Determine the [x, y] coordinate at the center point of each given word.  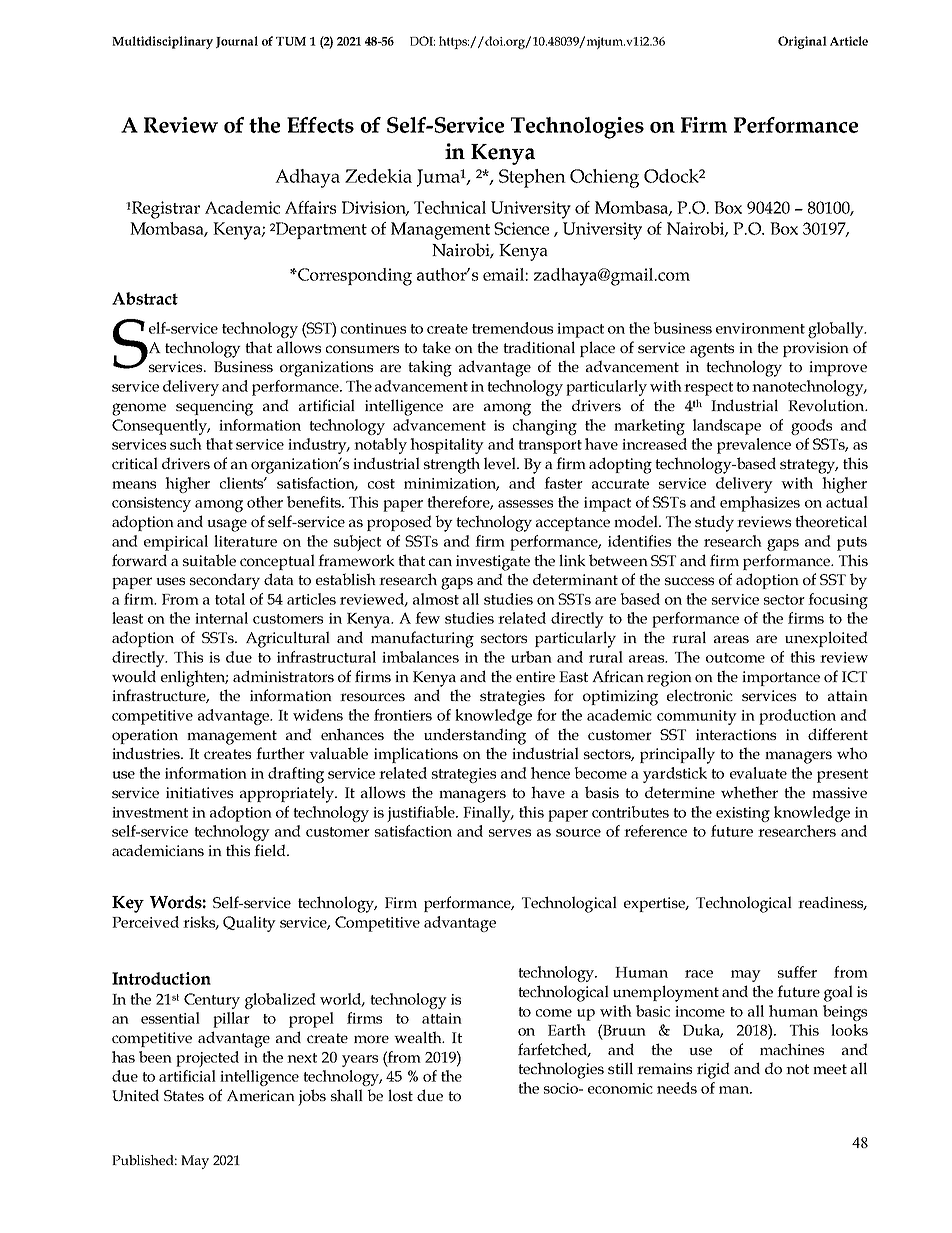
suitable [209, 560]
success [689, 581]
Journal [237, 42]
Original [802, 42]
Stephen [532, 178]
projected [207, 1059]
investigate [493, 563]
